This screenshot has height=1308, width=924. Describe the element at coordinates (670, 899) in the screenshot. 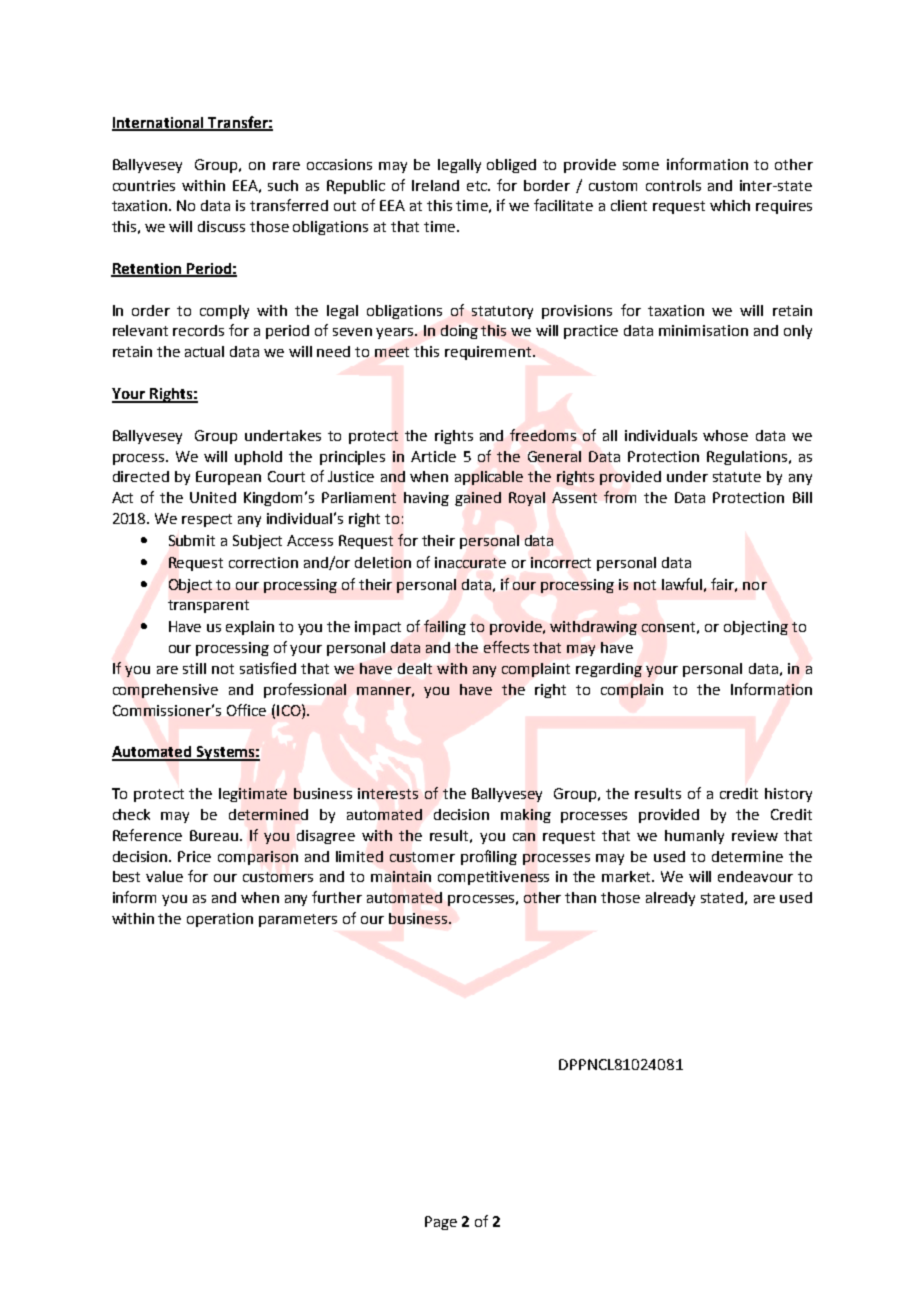

I see `already` at that location.
